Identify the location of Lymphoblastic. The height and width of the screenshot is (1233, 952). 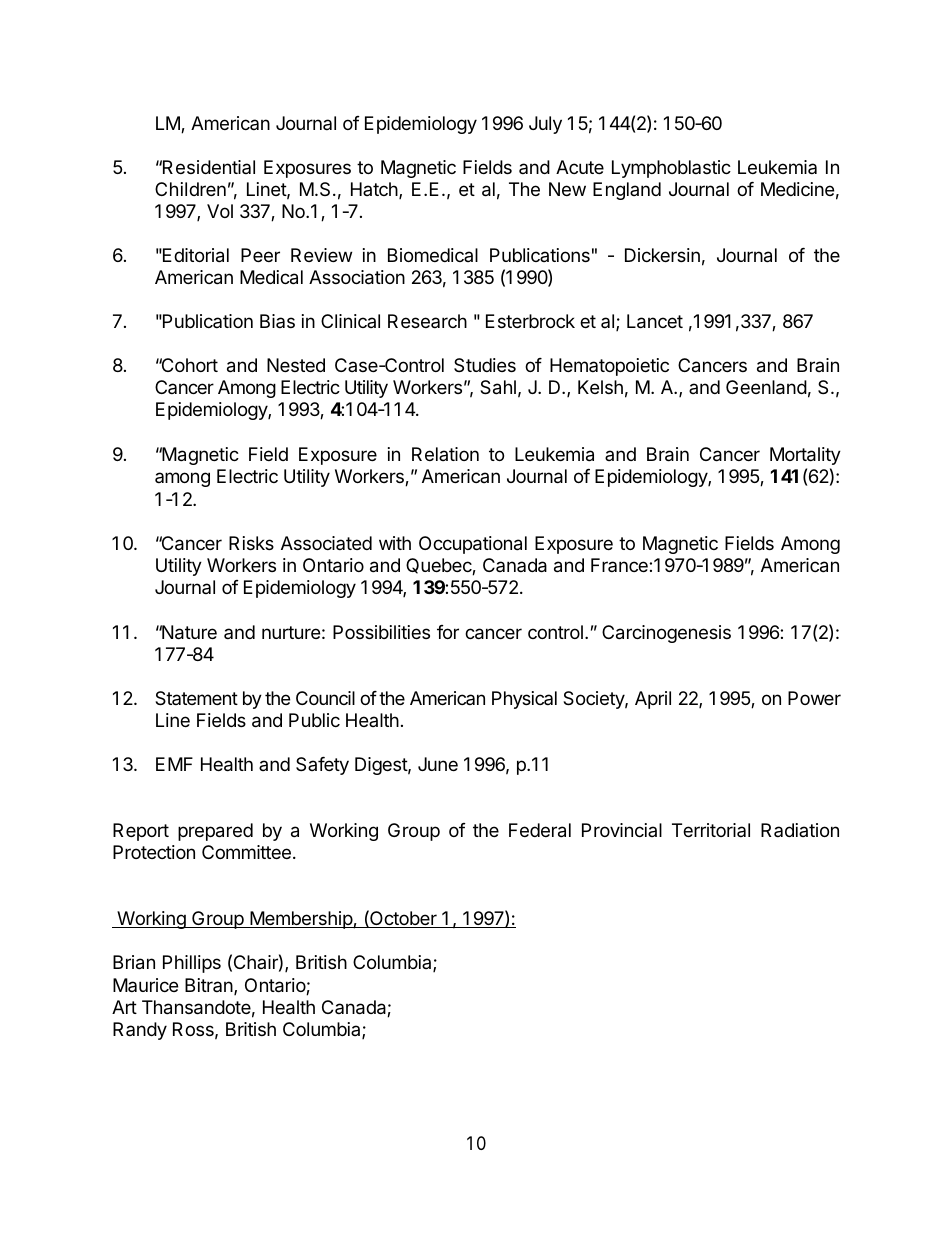
(671, 169).
